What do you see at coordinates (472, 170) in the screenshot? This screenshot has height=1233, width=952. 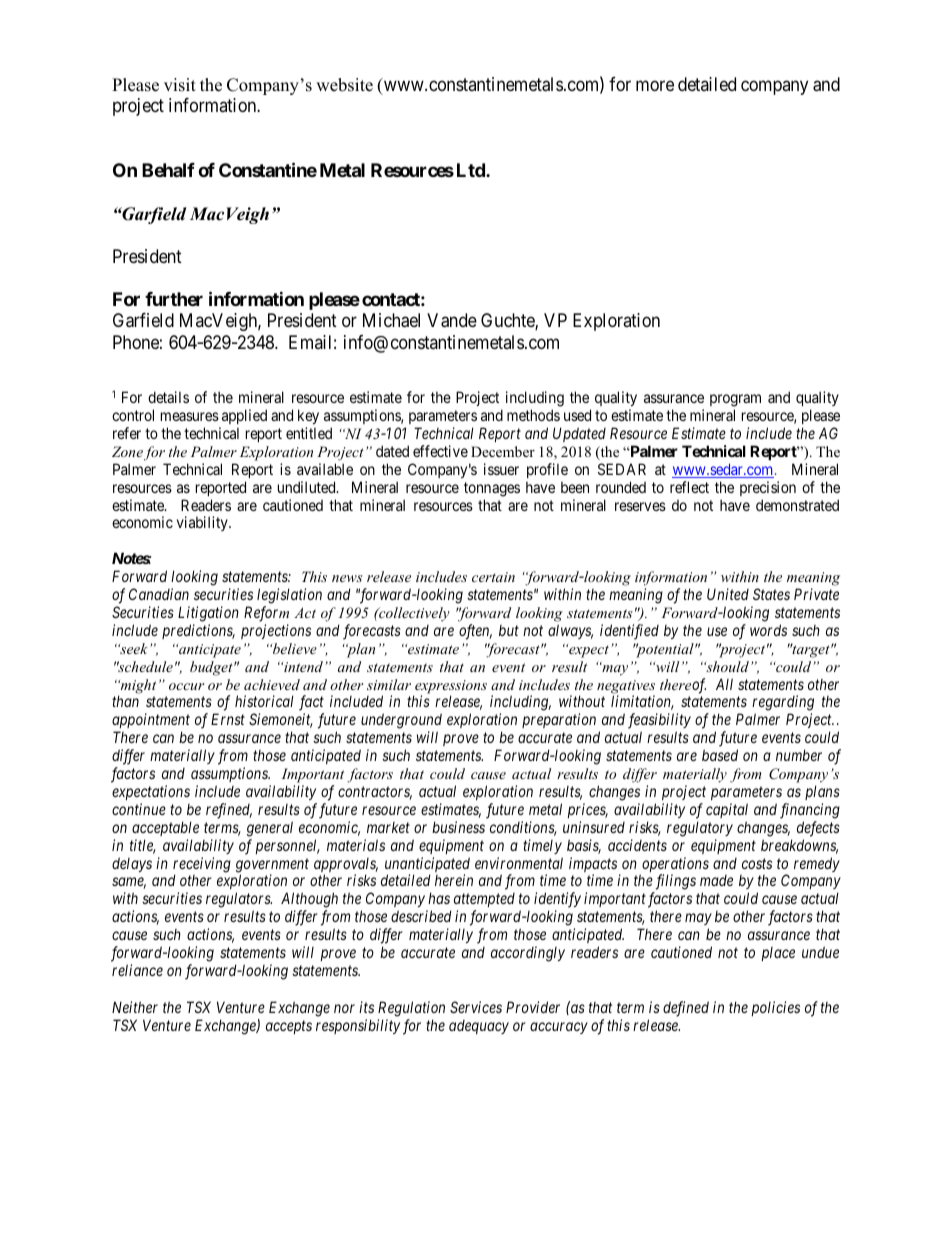 I see `Ltd` at bounding box center [472, 170].
